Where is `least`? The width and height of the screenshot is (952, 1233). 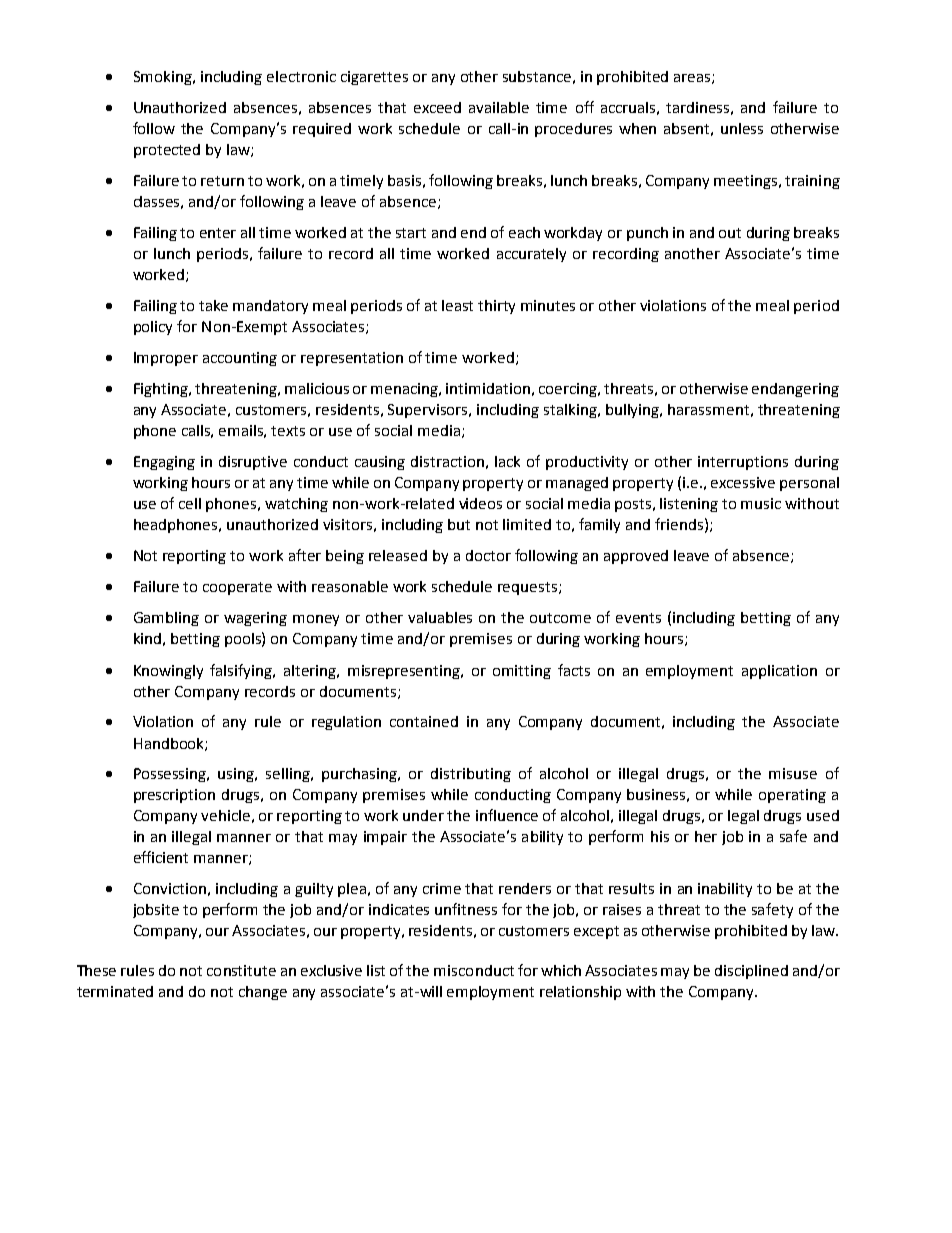 least is located at coordinates (457, 305).
